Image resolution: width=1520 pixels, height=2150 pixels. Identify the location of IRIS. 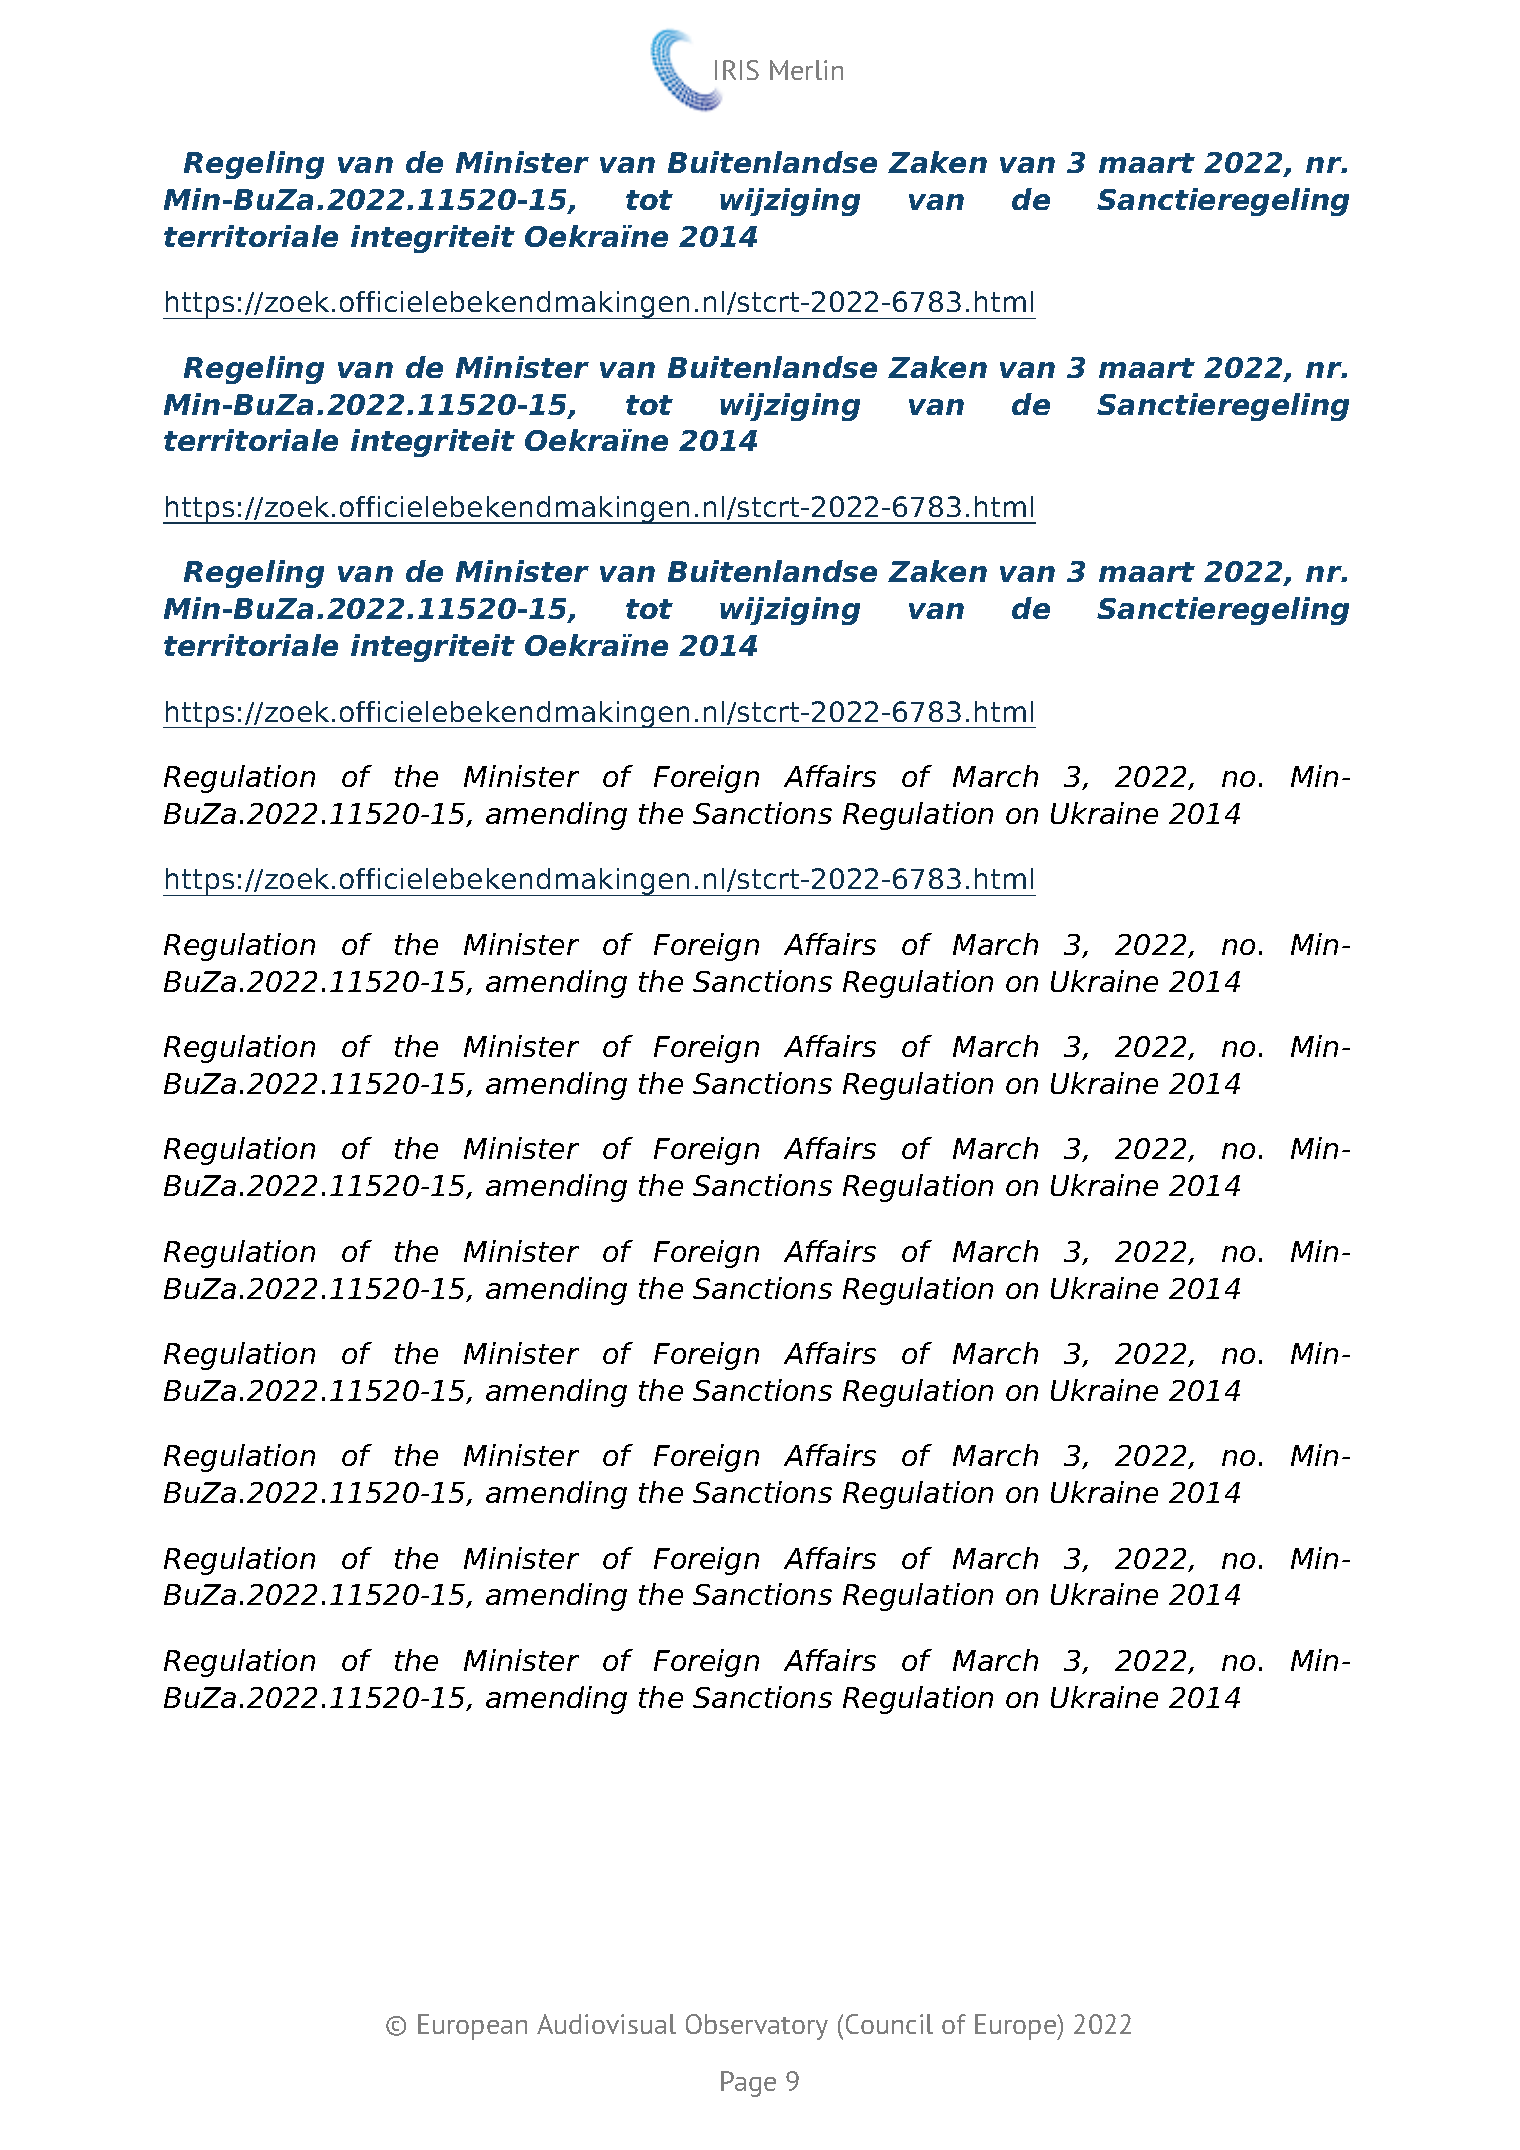
(737, 70).
